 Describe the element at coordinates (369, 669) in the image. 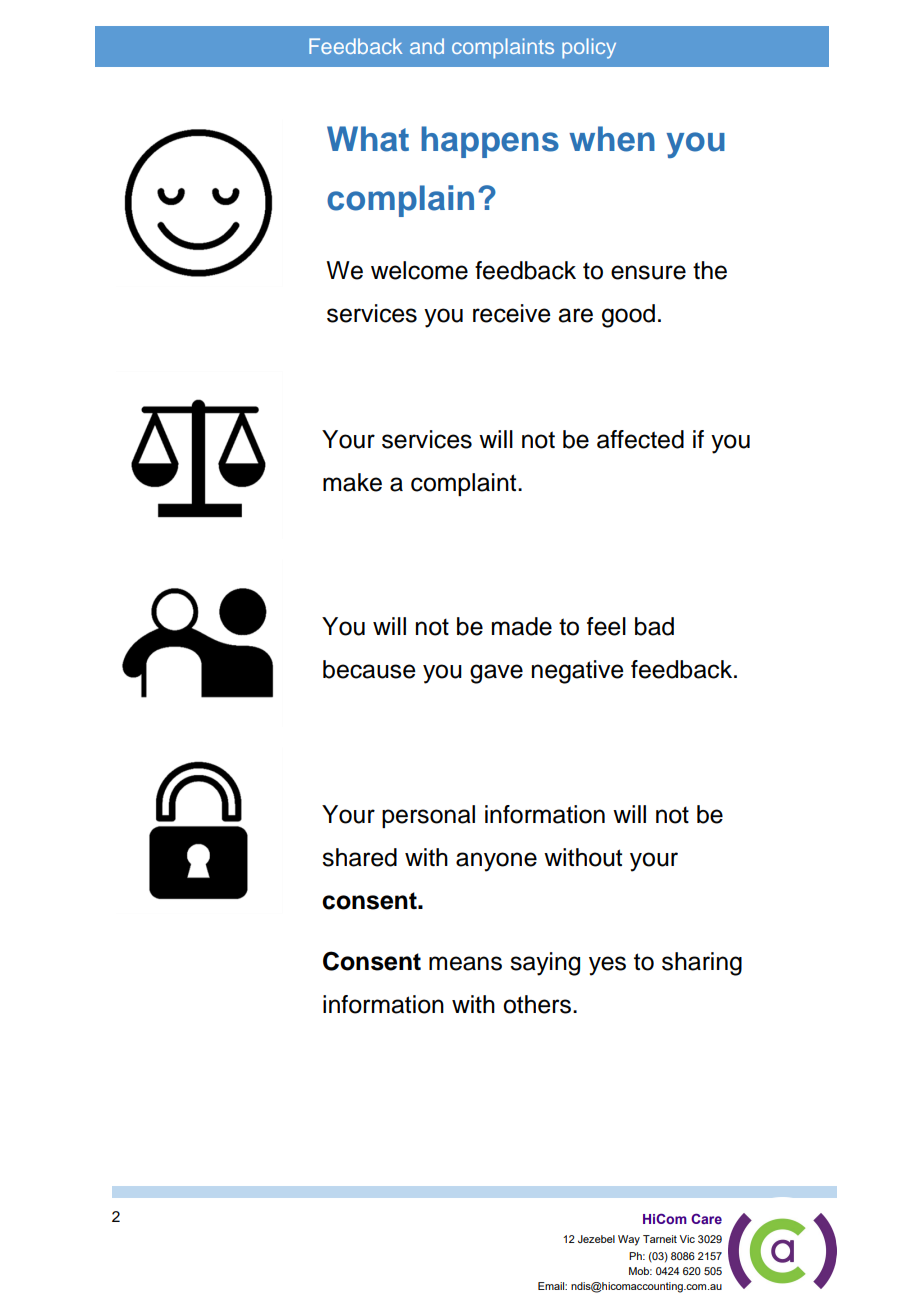

I see `because` at that location.
